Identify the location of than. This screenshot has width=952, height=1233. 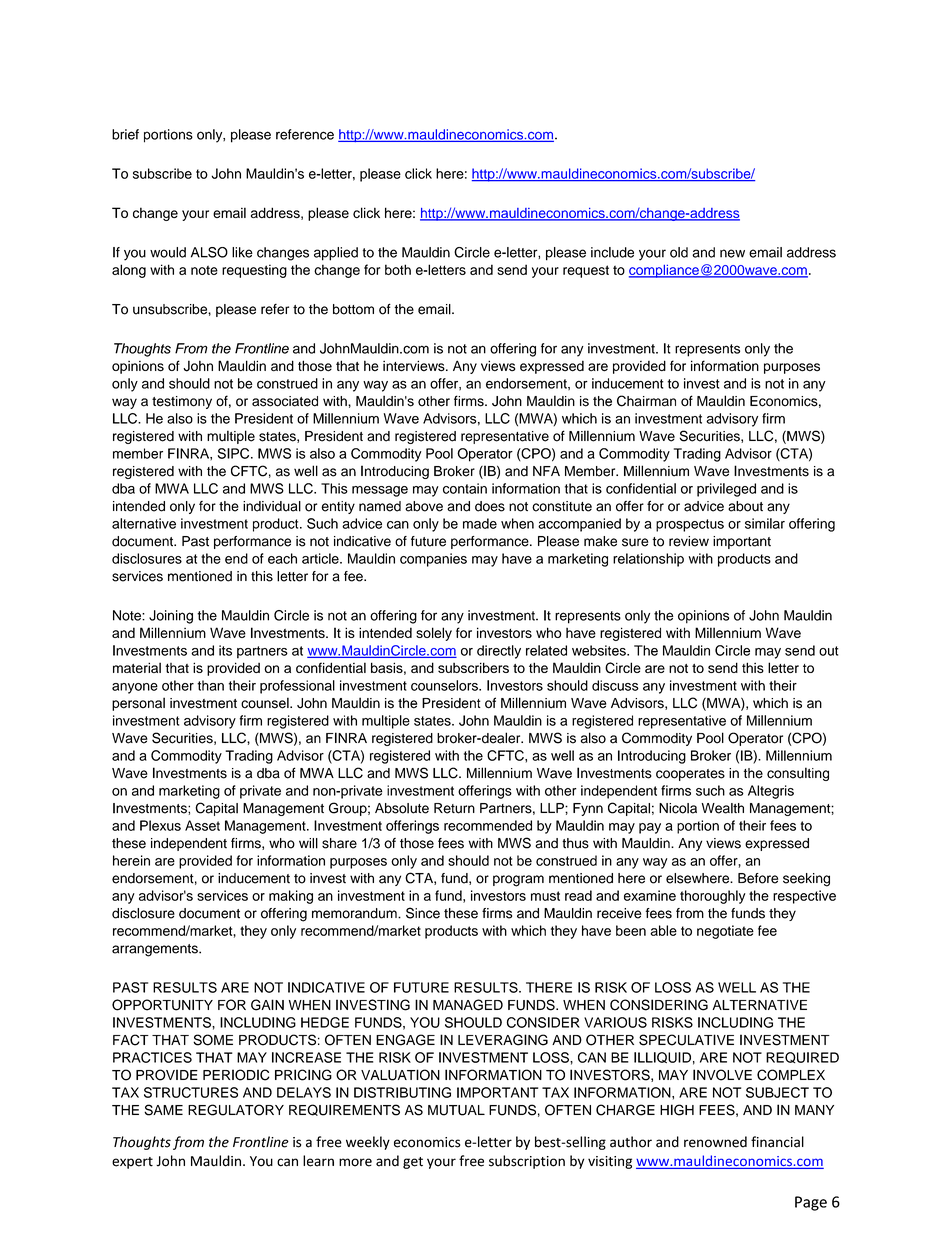
(210, 685).
